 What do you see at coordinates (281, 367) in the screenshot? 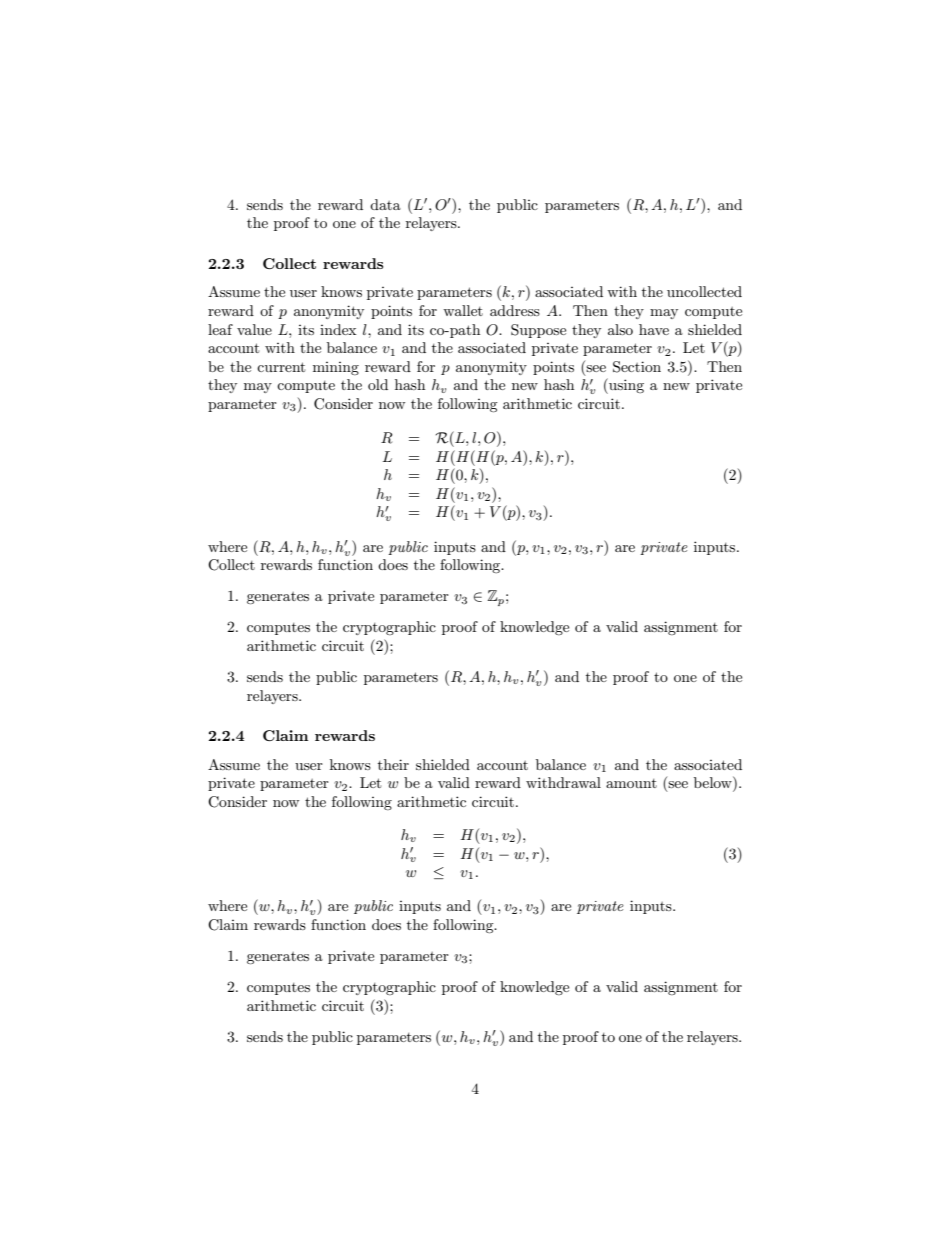
I see `current` at bounding box center [281, 367].
